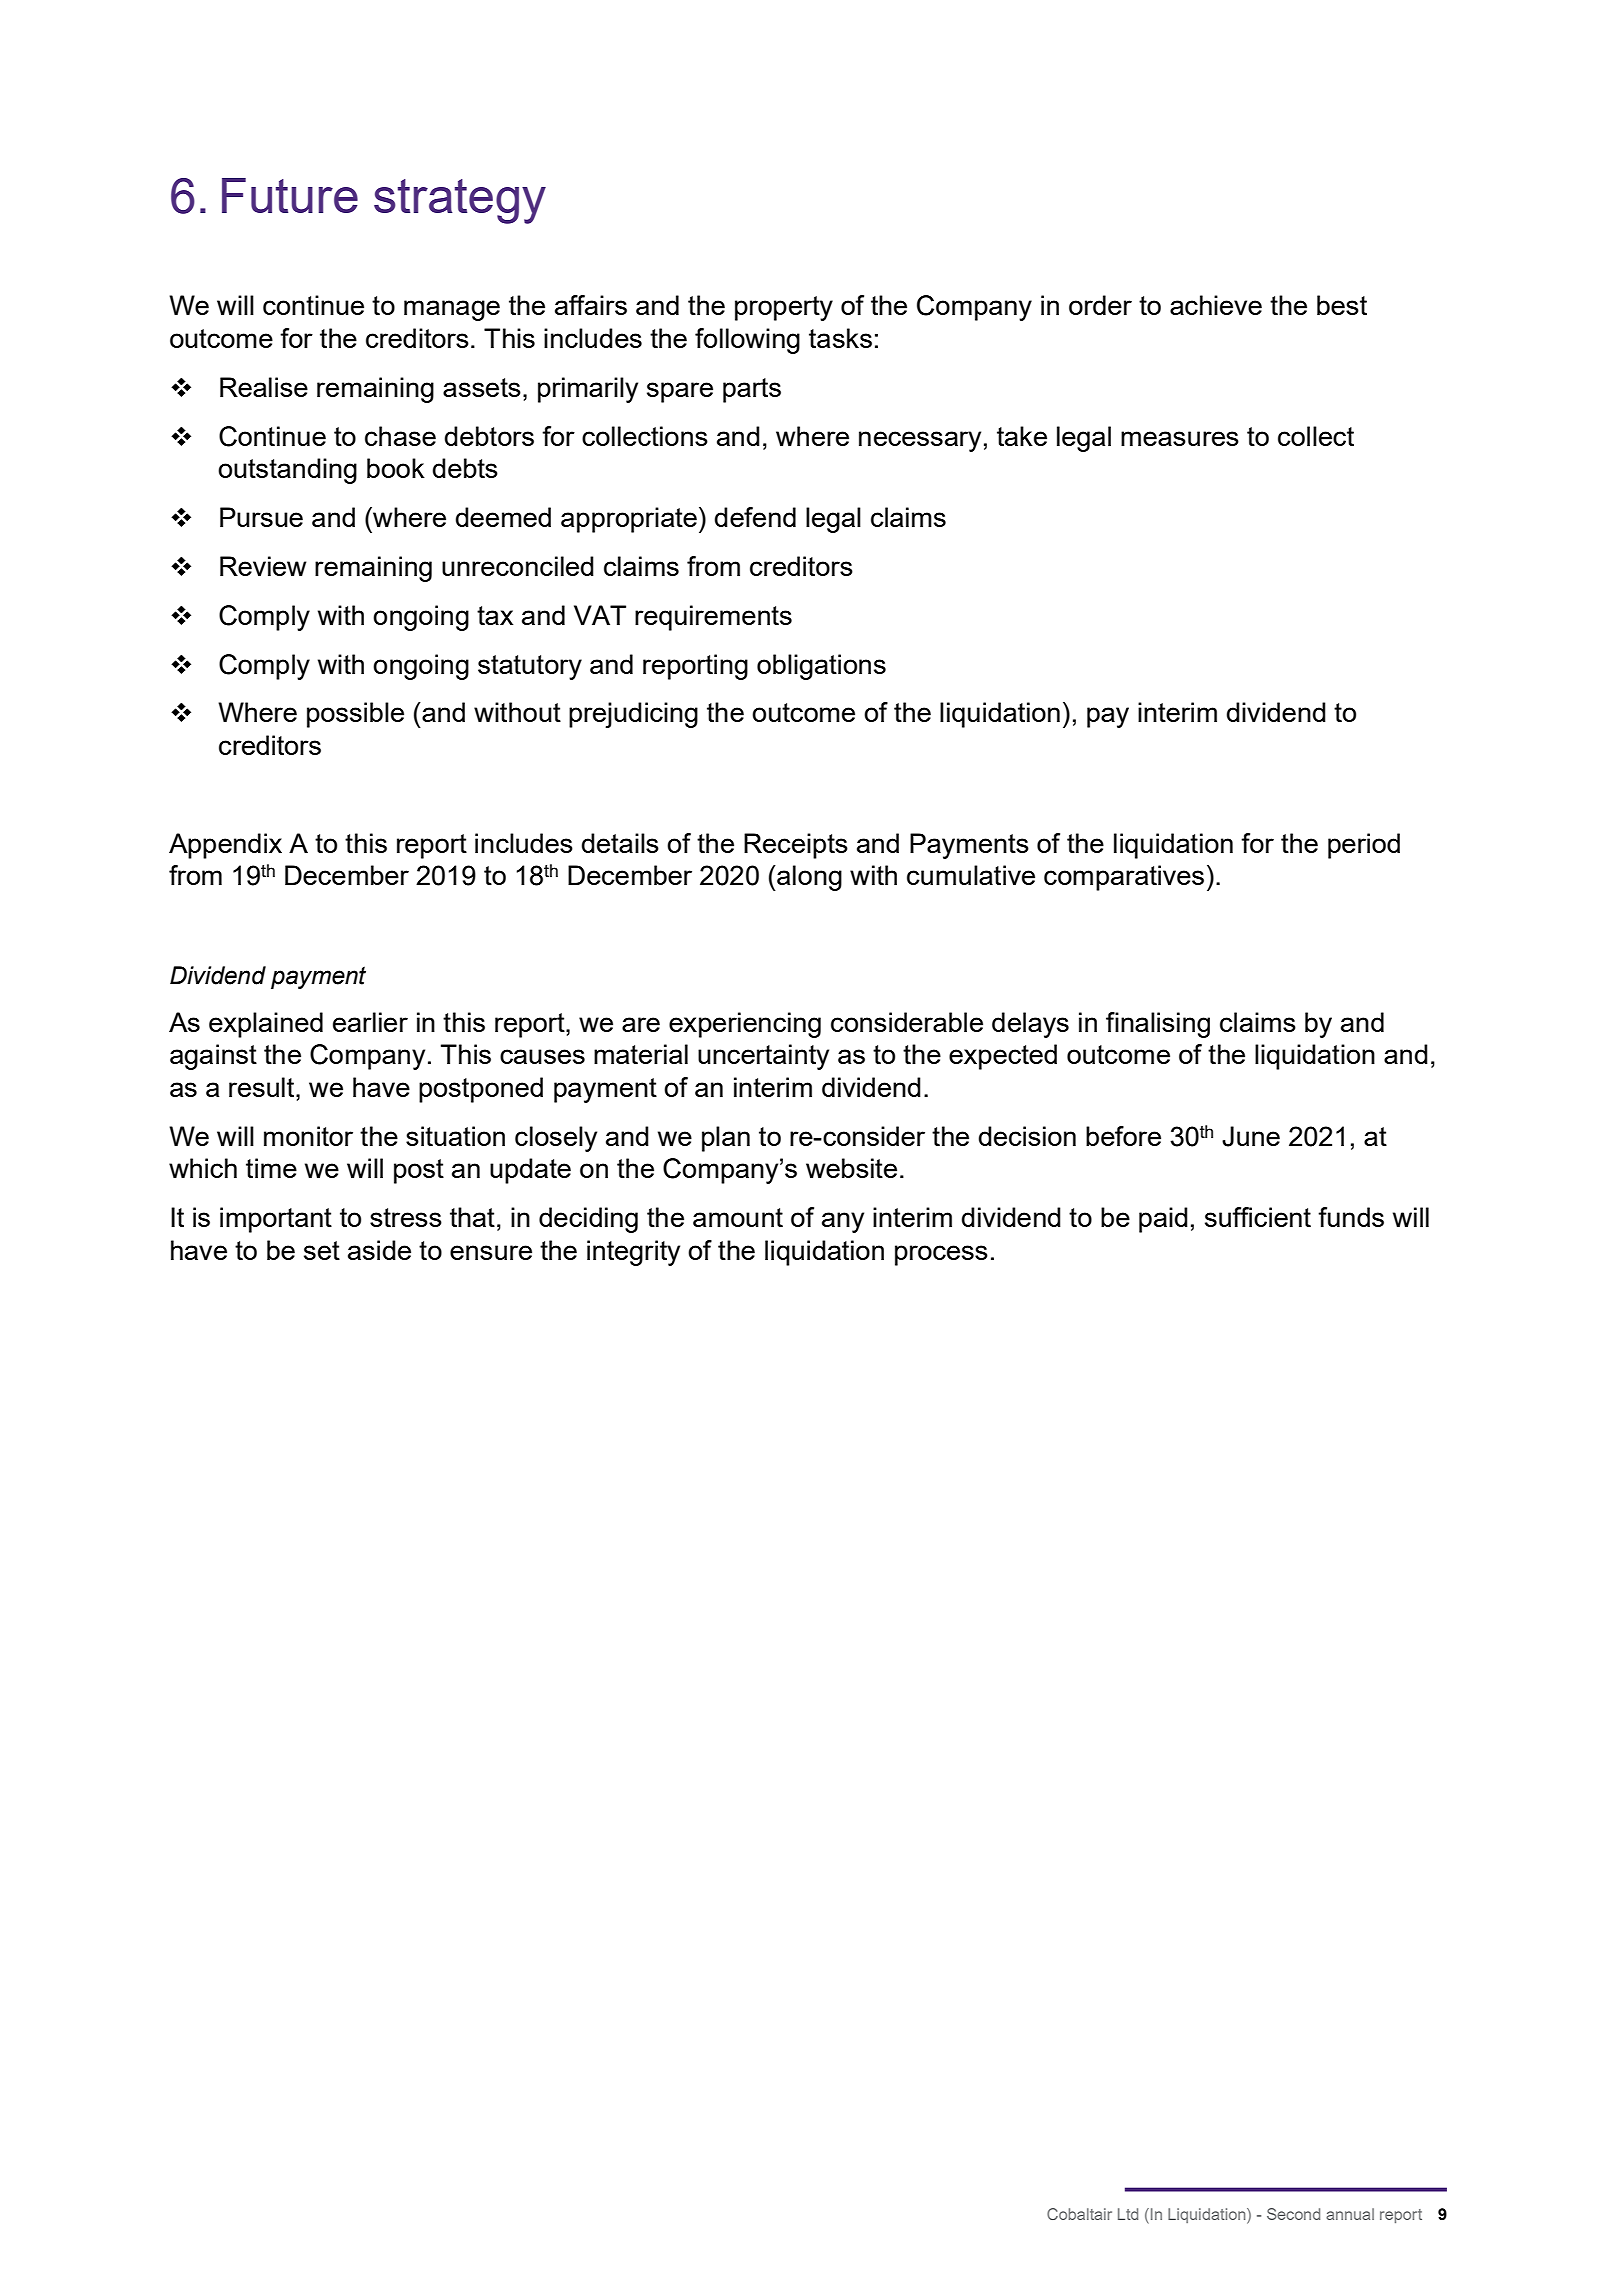 This image has height=2285, width=1616. I want to click on sufficient, so click(1258, 1217).
